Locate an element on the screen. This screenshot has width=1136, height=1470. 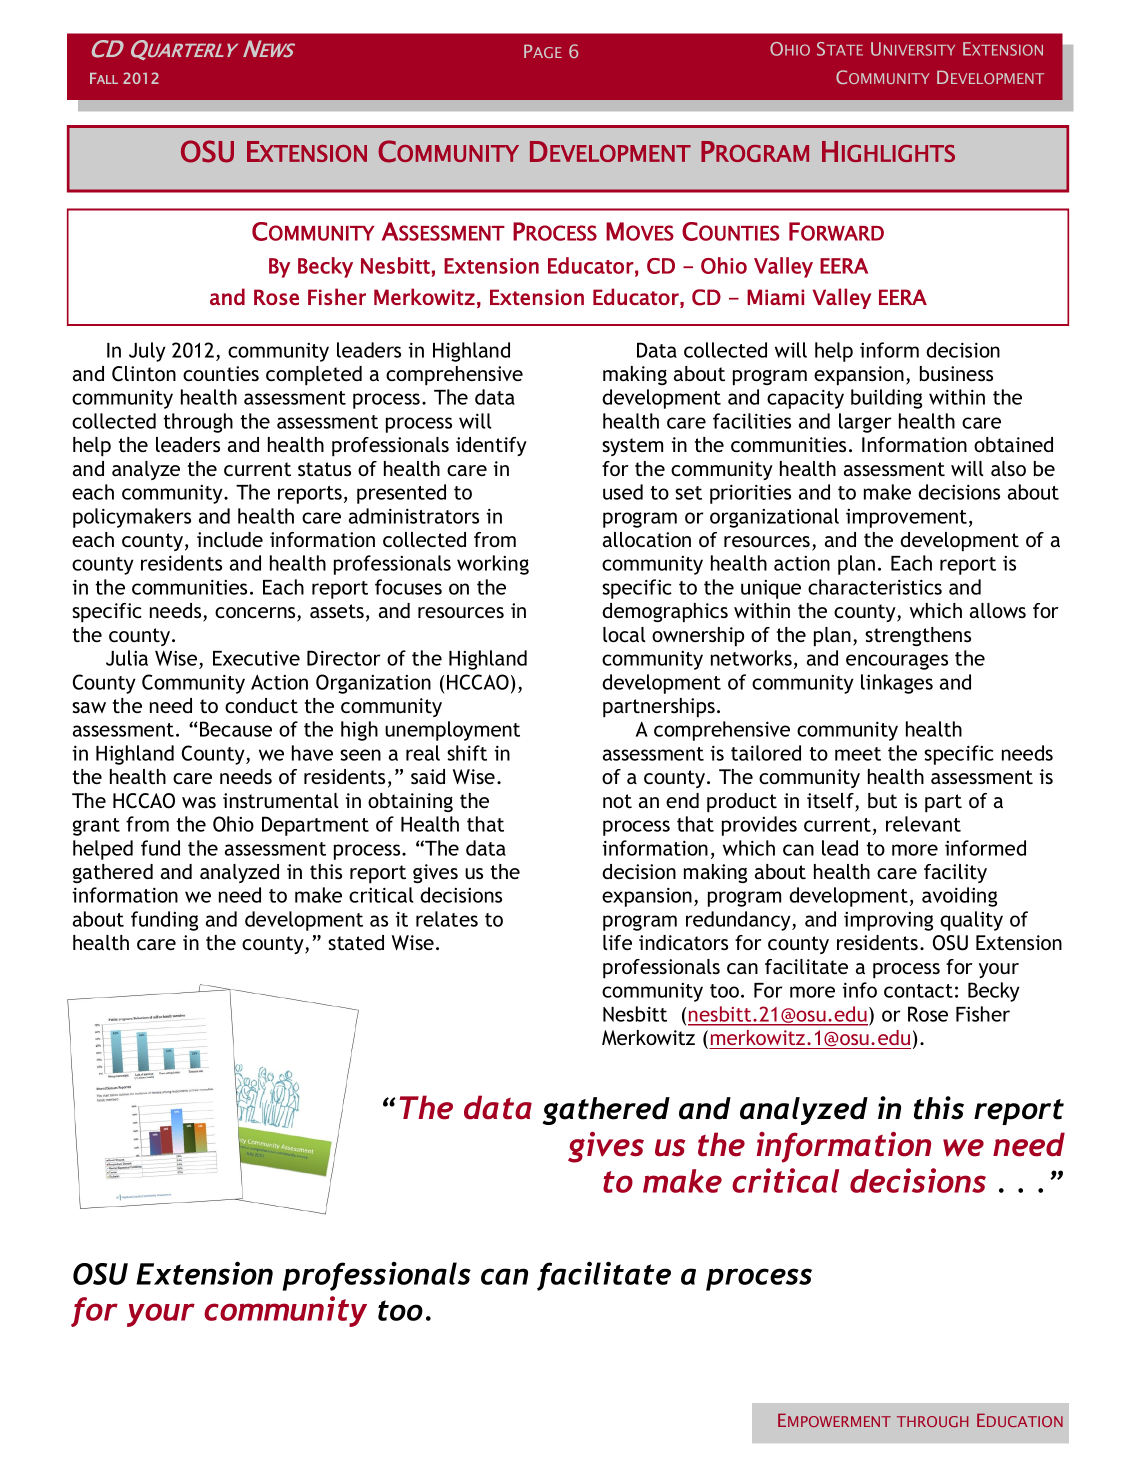
contact is located at coordinates (918, 991).
